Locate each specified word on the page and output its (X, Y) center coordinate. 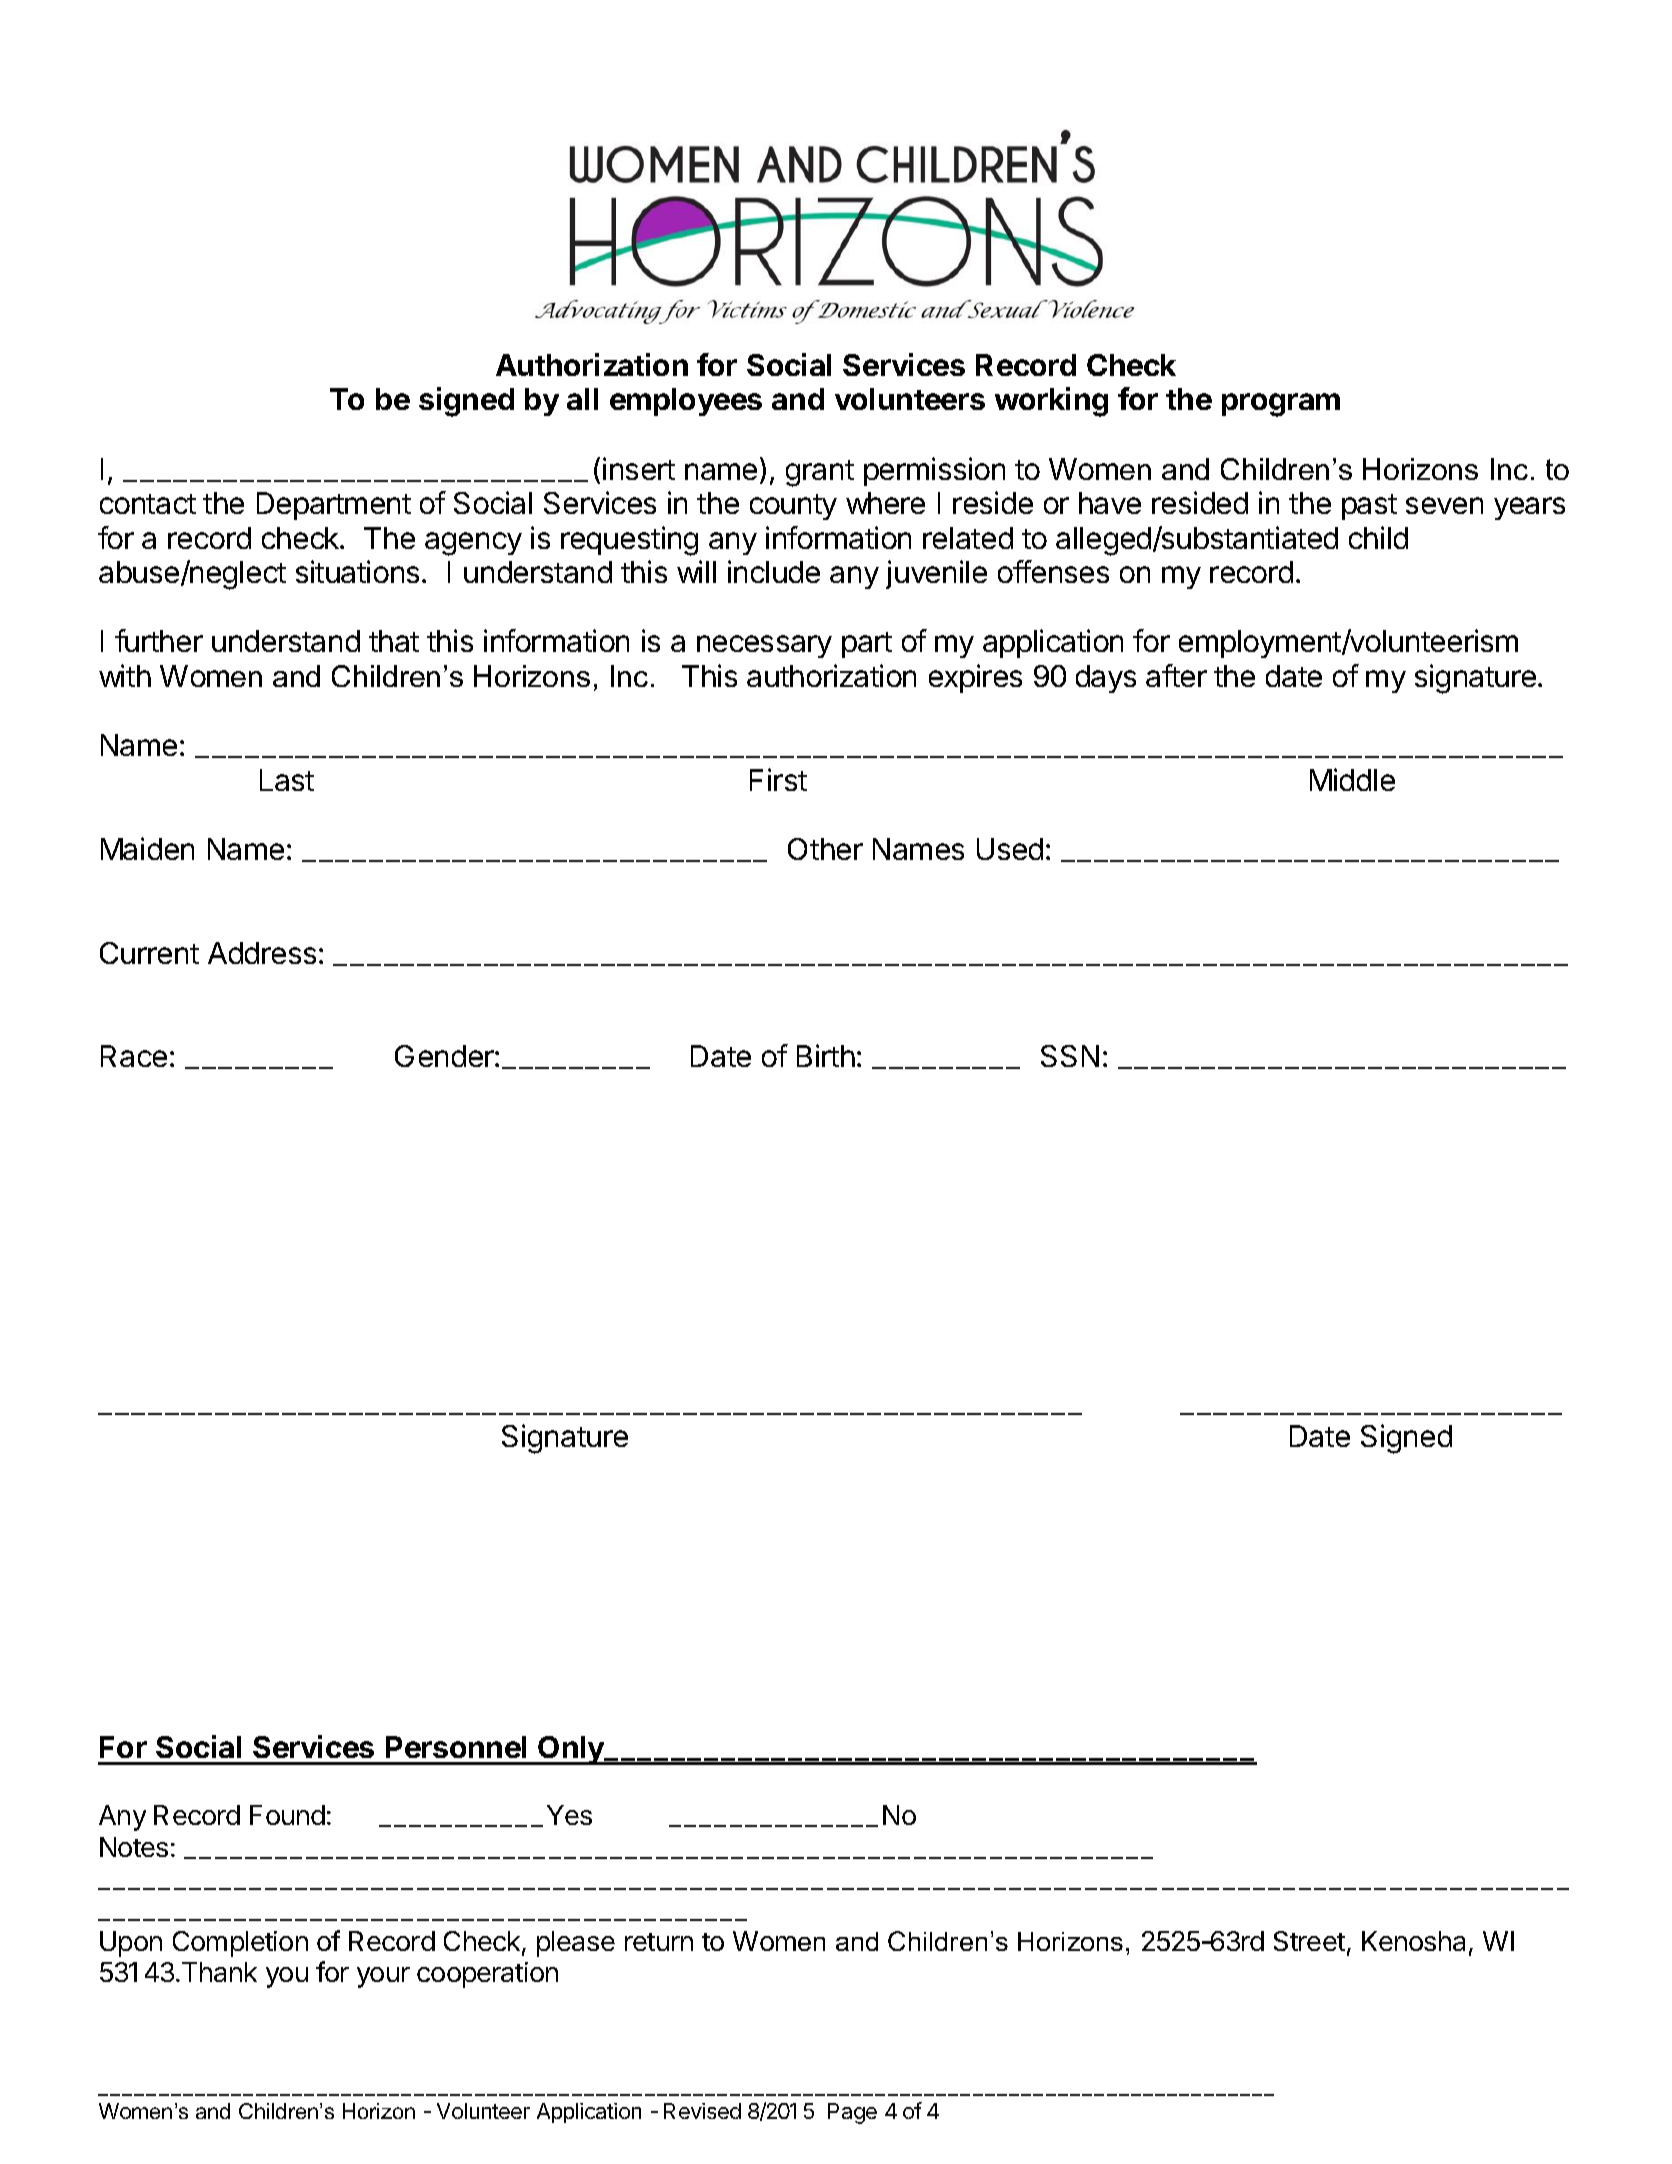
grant (820, 473)
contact (148, 504)
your (383, 1977)
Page (852, 2113)
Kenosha (1416, 1942)
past (1369, 507)
